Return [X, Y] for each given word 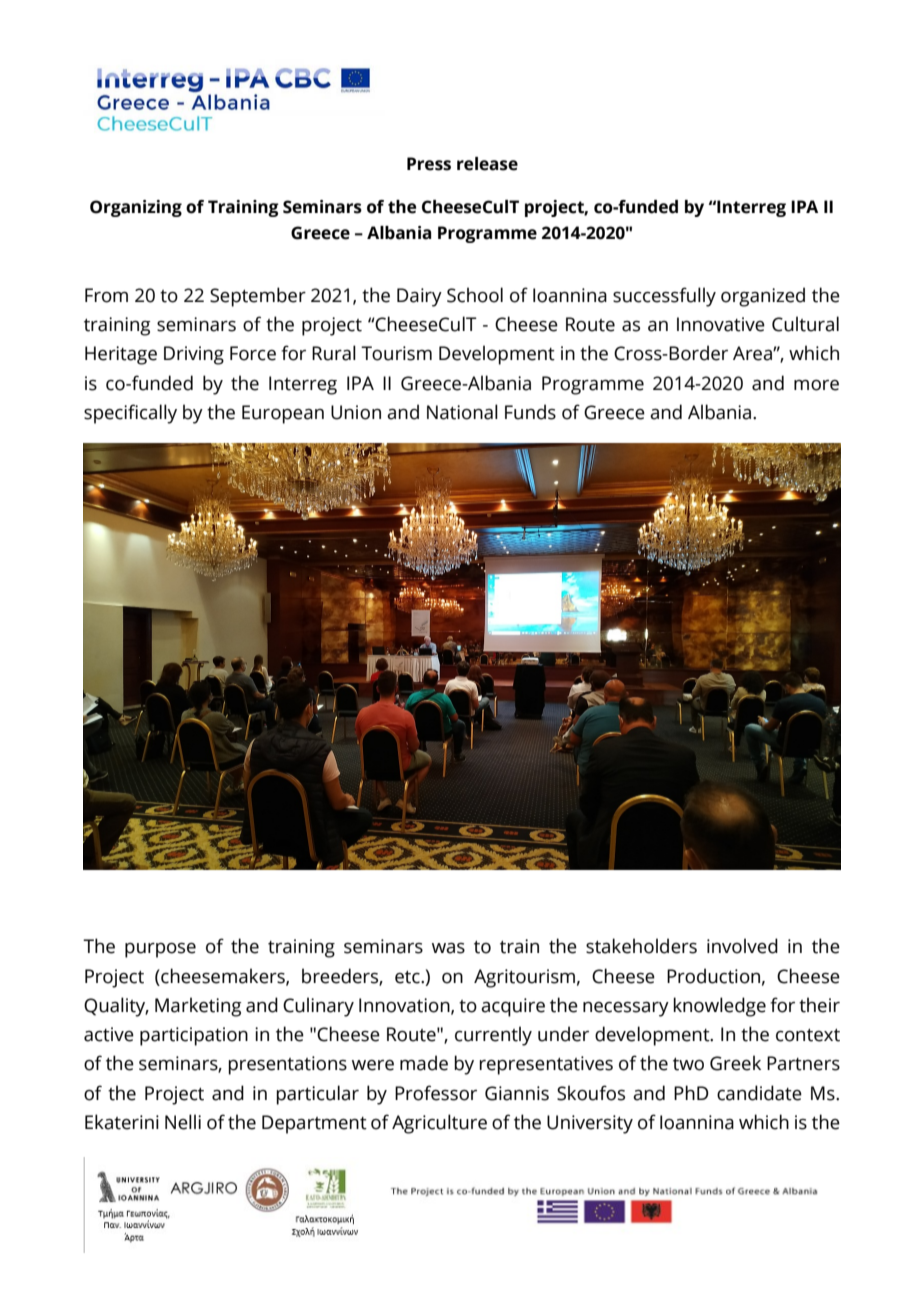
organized [763, 297]
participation [194, 1036]
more [816, 385]
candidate [759, 1093]
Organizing [136, 208]
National [462, 412]
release [487, 164]
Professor [436, 1093]
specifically [130, 414]
